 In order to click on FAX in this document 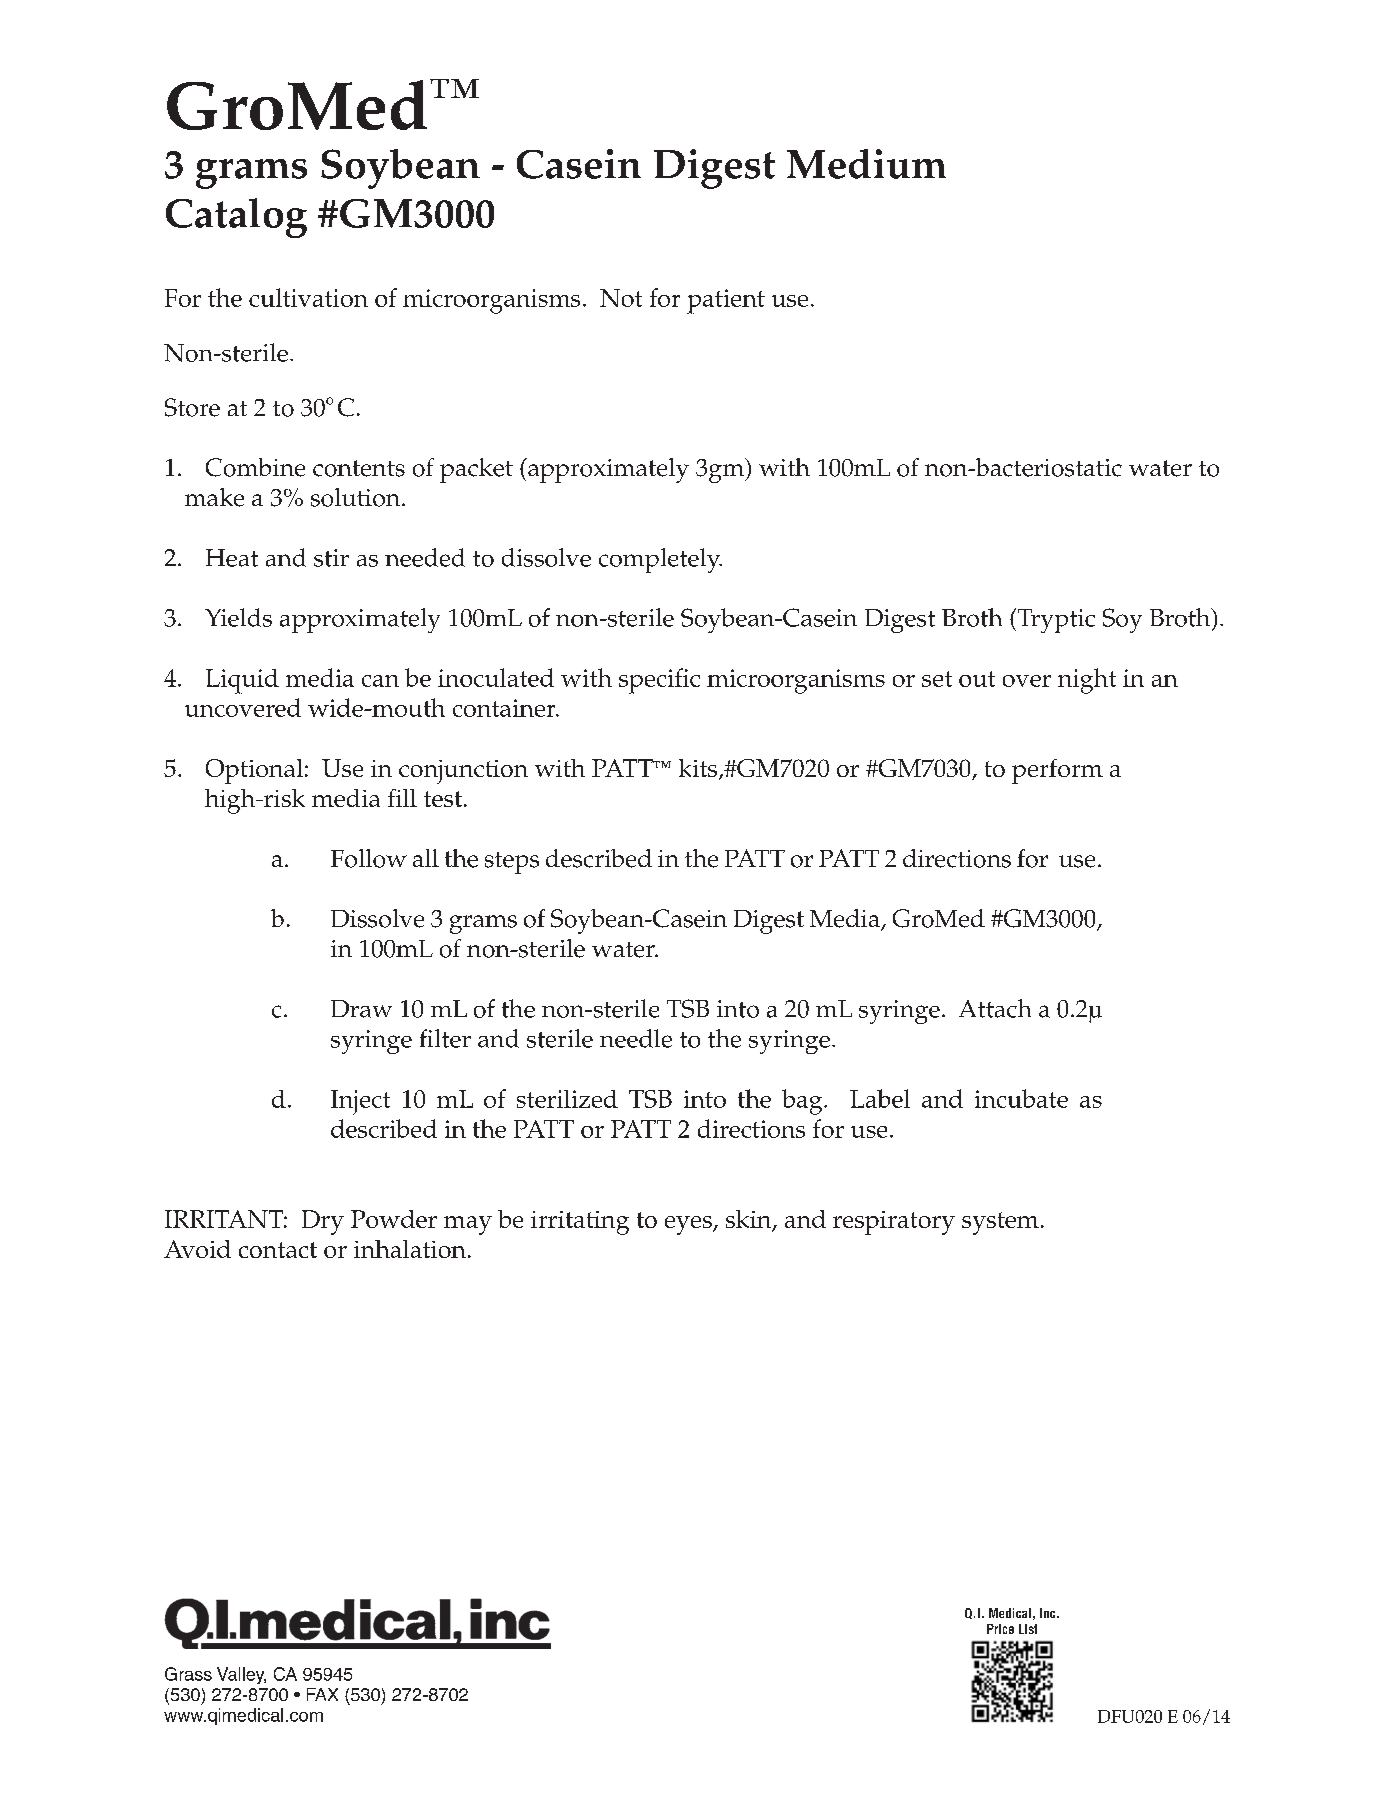, I will do `click(322, 1694)`.
